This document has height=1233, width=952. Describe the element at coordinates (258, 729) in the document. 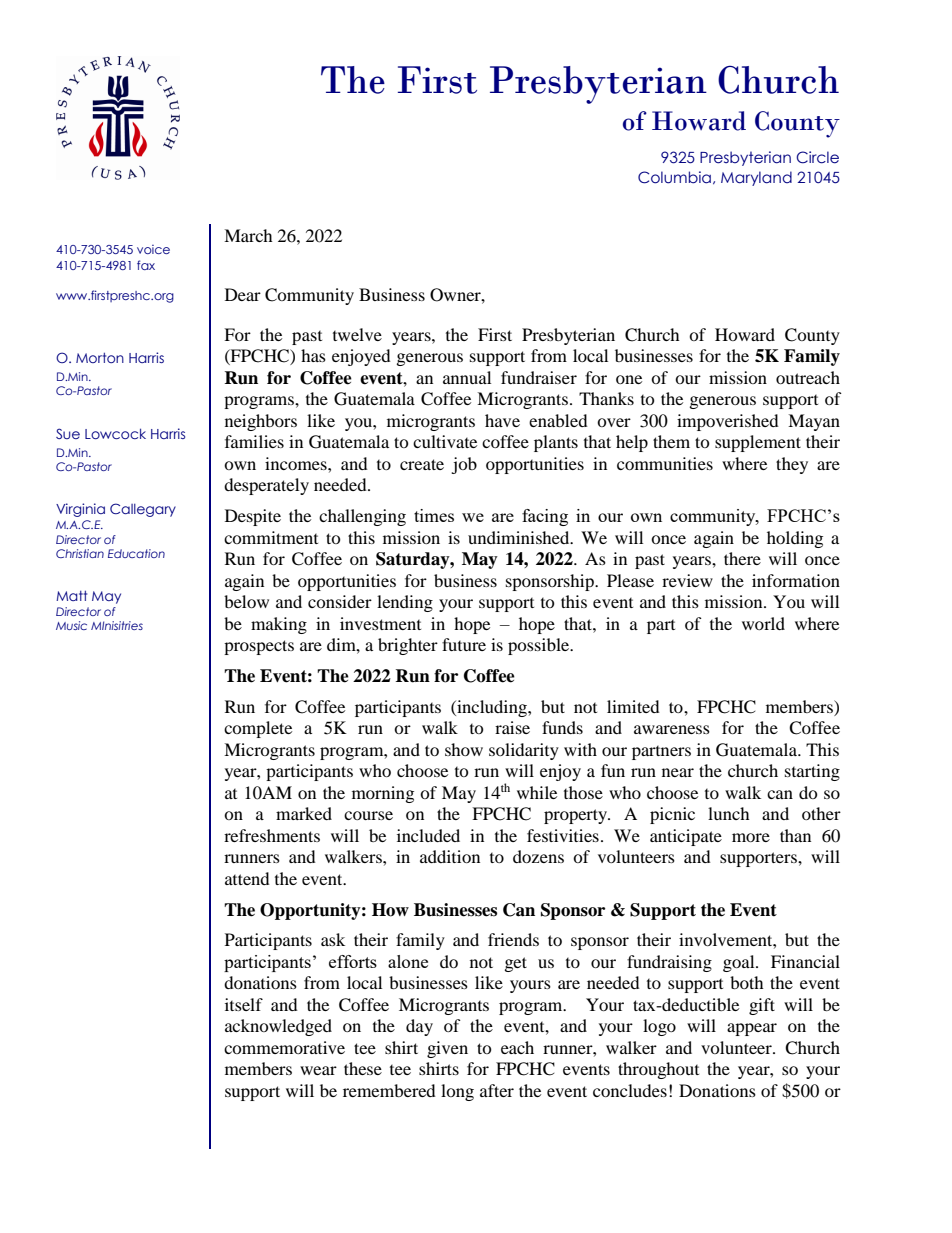

I see `complete` at that location.
